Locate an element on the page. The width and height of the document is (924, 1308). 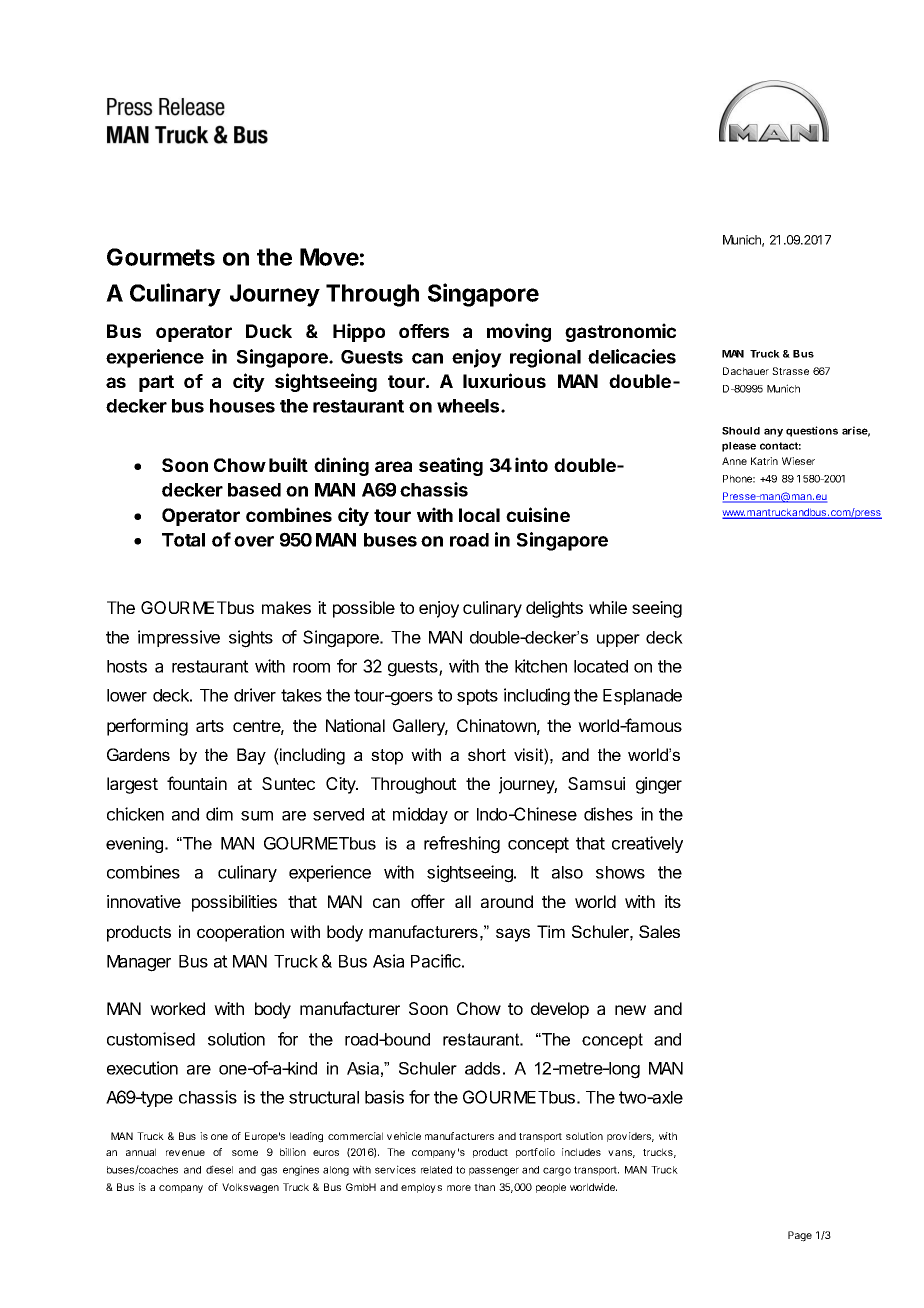
refreshing is located at coordinates (462, 845).
